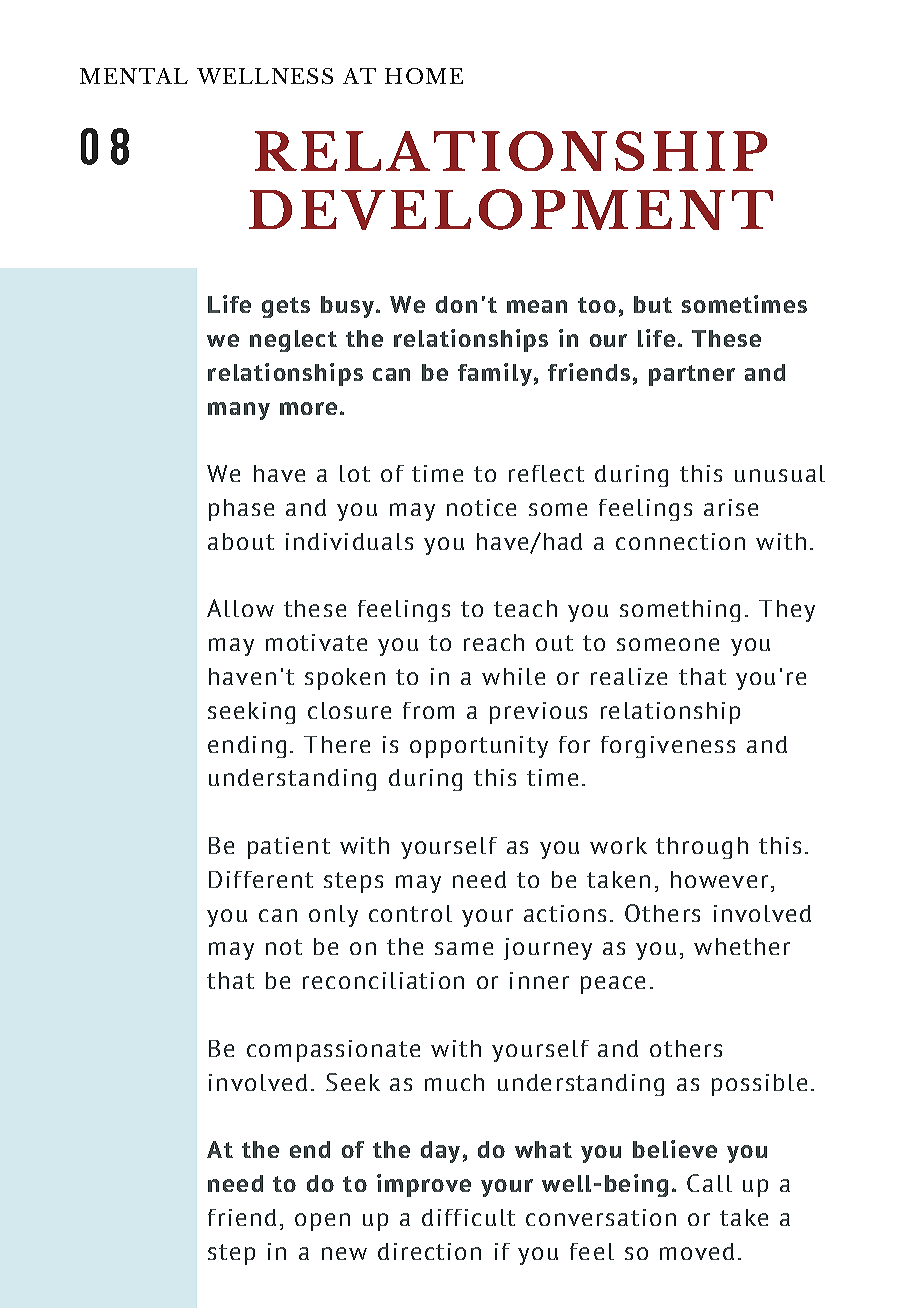 This screenshot has height=1308, width=924. What do you see at coordinates (322, 1222) in the screenshot?
I see `open` at bounding box center [322, 1222].
